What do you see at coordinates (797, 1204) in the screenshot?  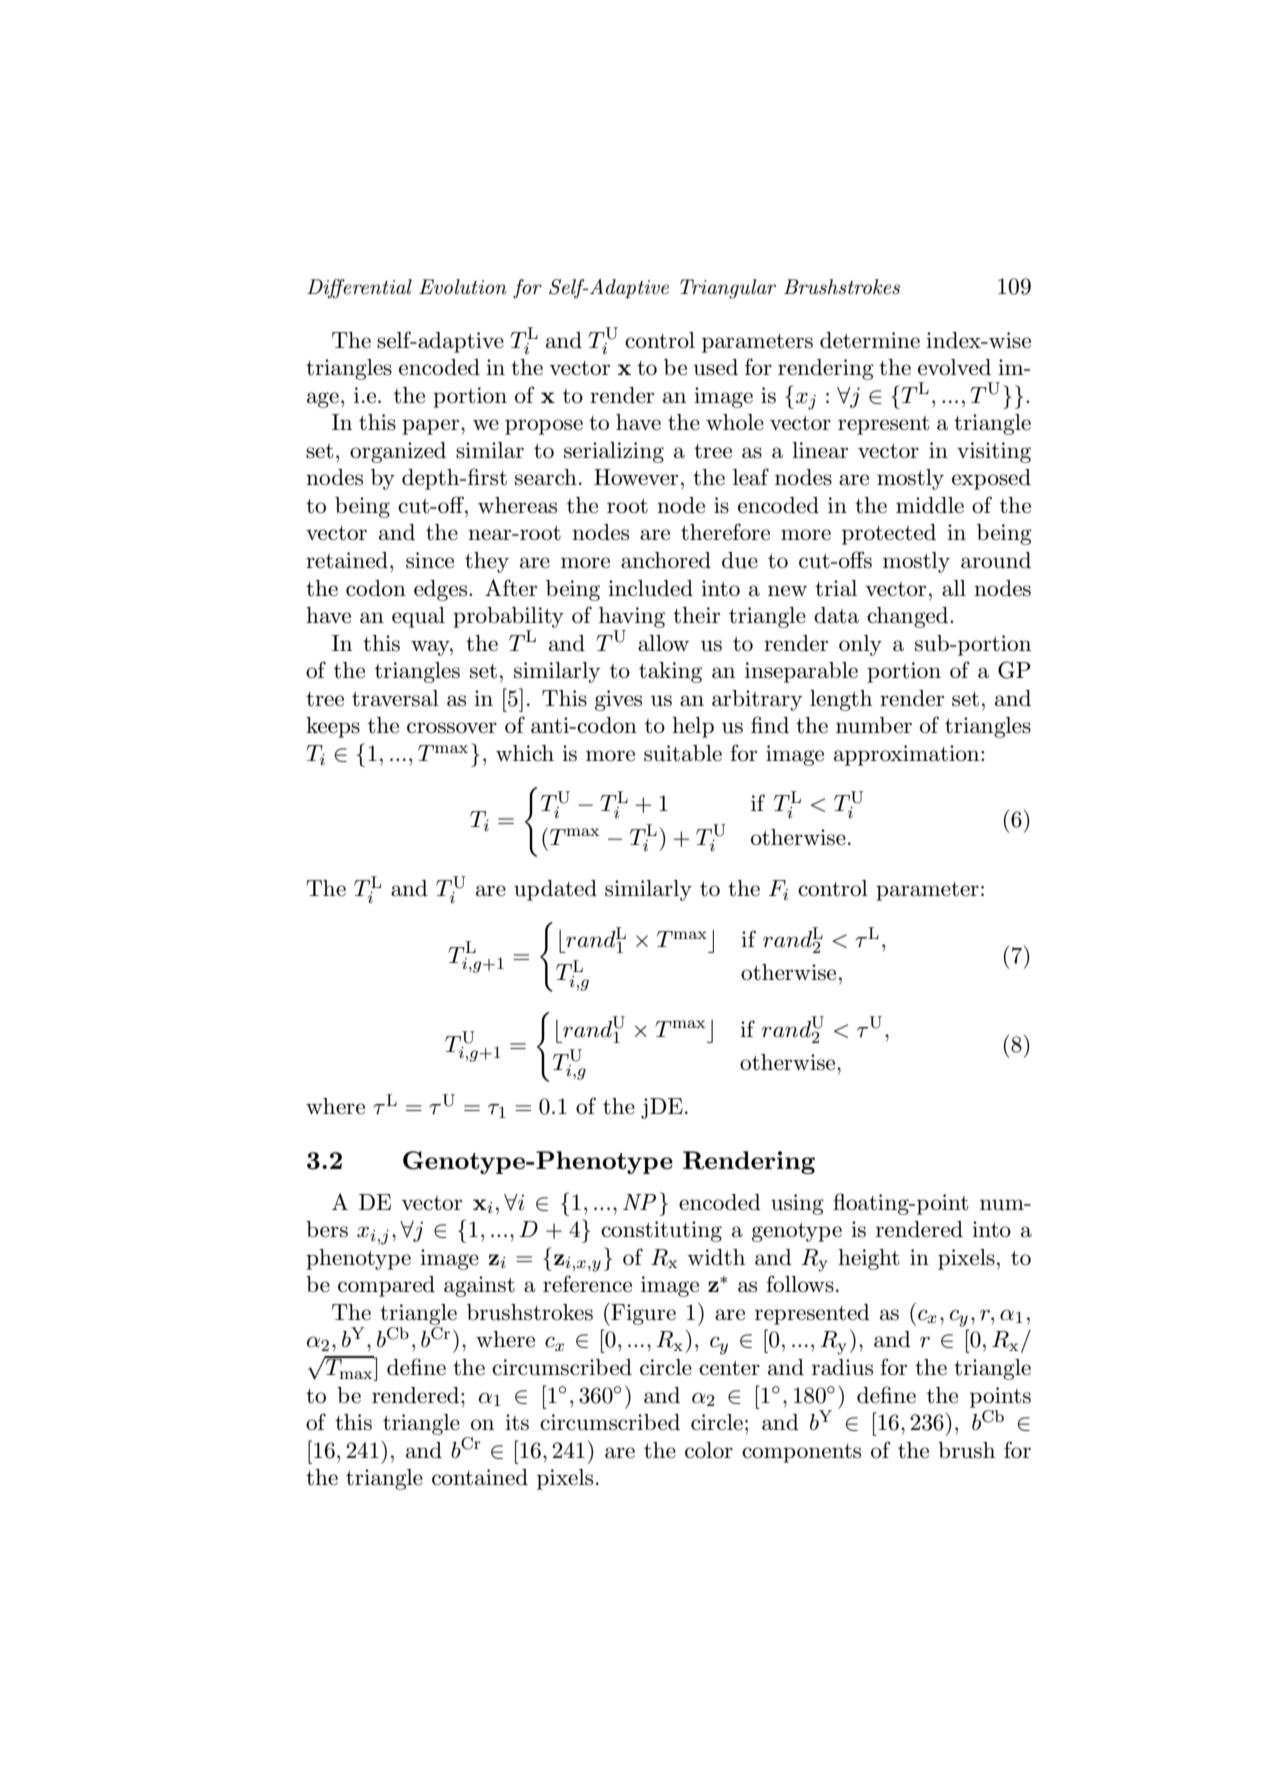 I see `using` at bounding box center [797, 1204].
